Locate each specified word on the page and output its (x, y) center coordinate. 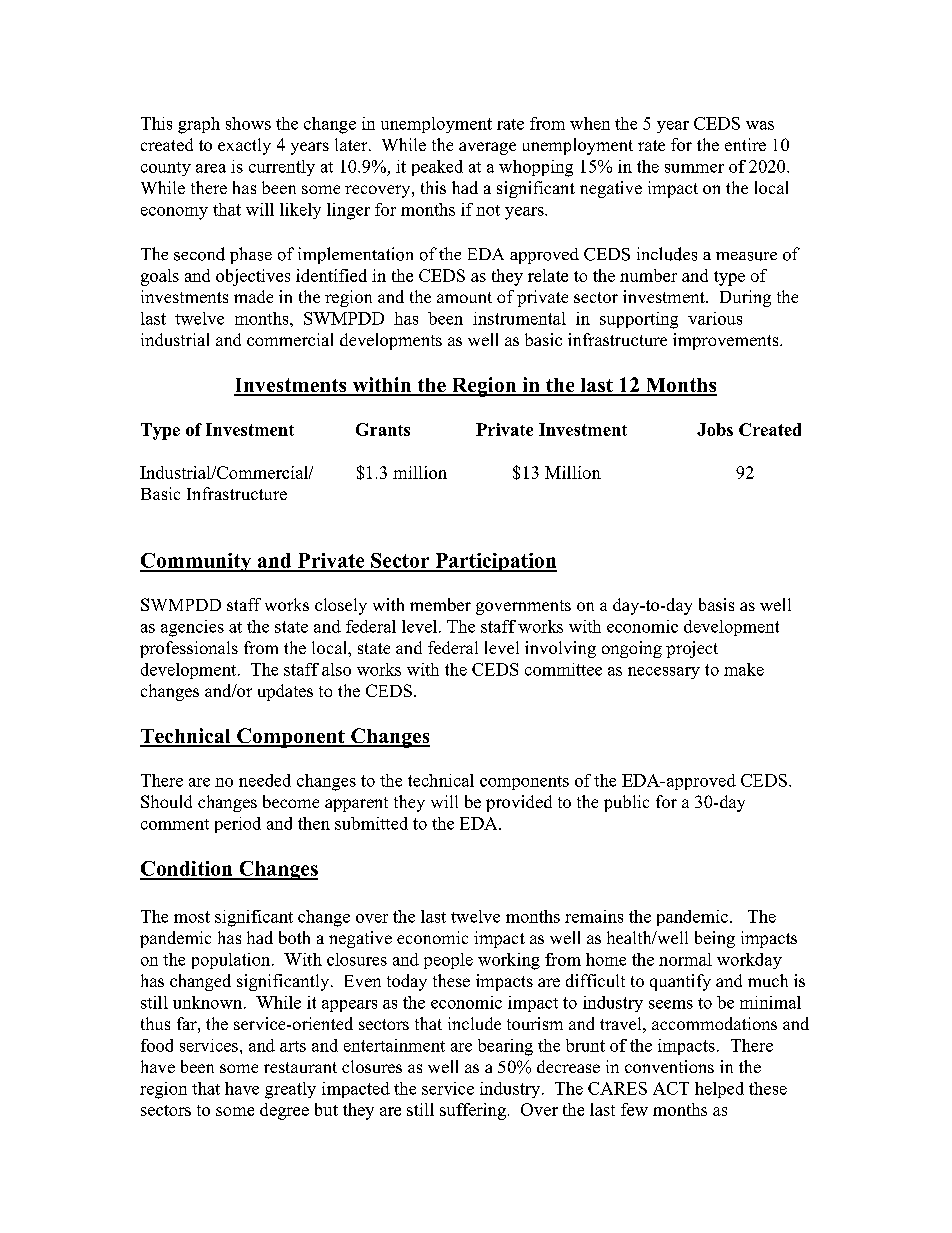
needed (265, 780)
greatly (290, 1090)
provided (519, 803)
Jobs (715, 429)
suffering (473, 1111)
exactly (244, 146)
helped (719, 1090)
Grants (383, 429)
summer (694, 168)
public (626, 803)
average (487, 148)
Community (197, 562)
